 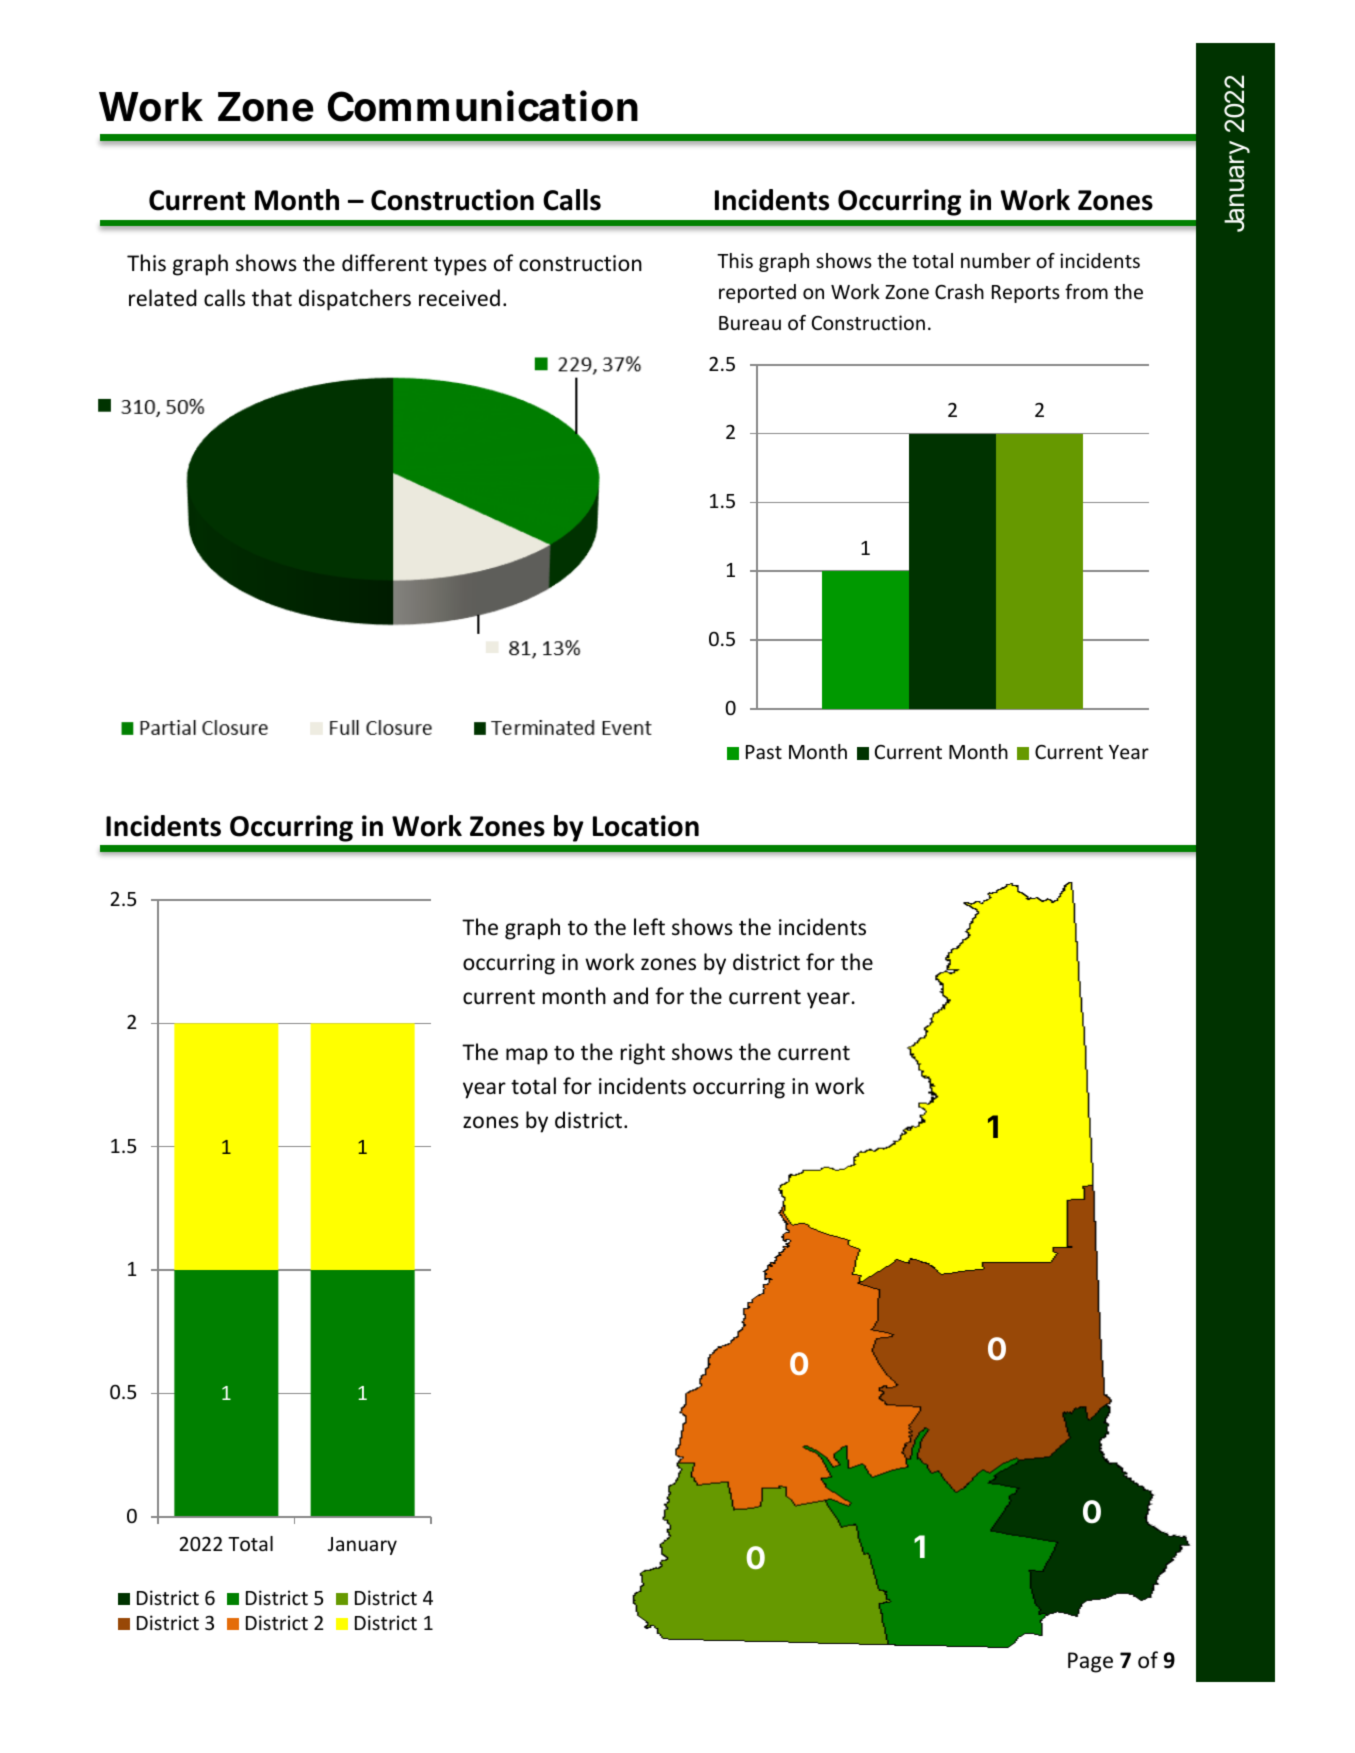 I want to click on Page, so click(x=1090, y=1662).
